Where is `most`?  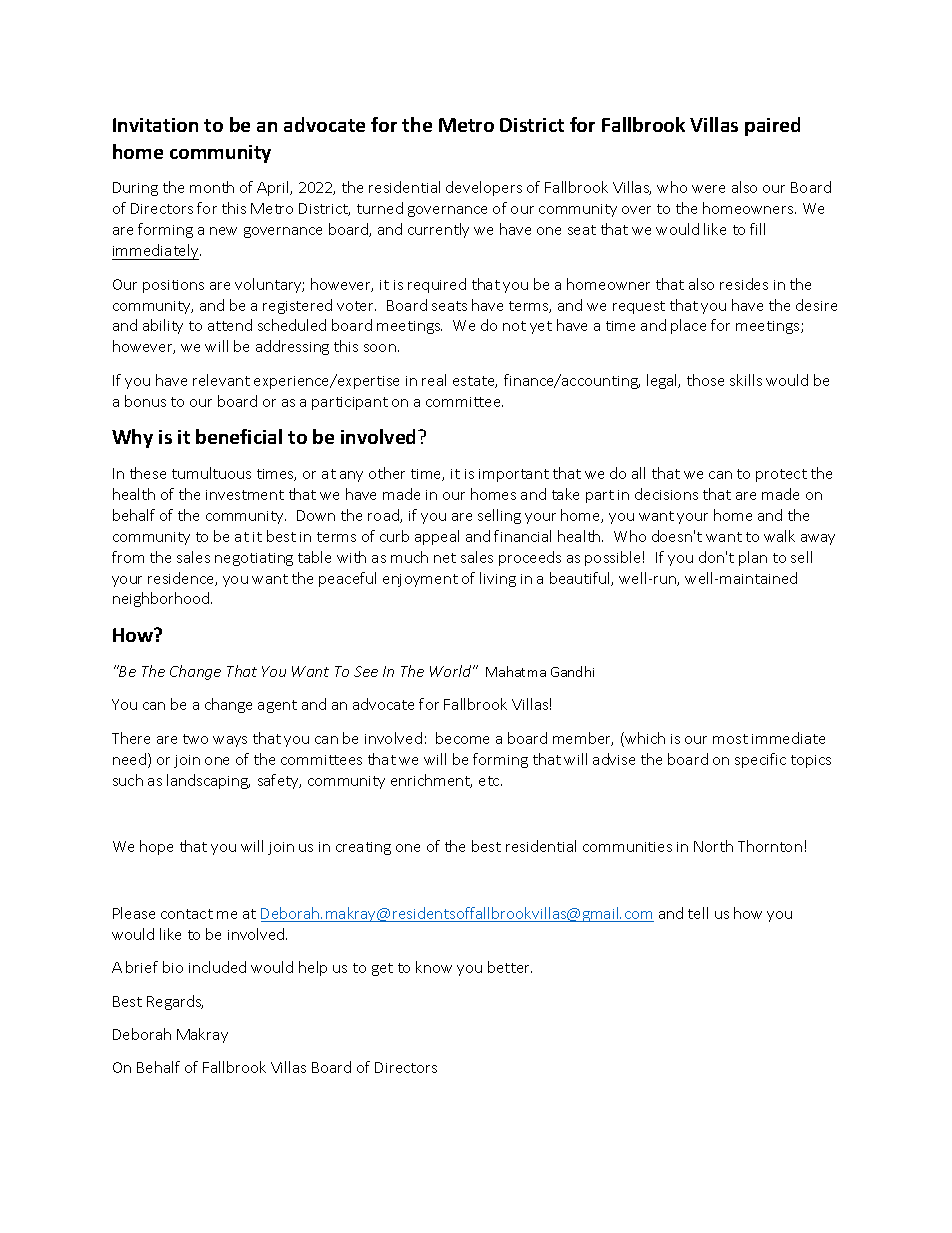
most is located at coordinates (730, 739).
